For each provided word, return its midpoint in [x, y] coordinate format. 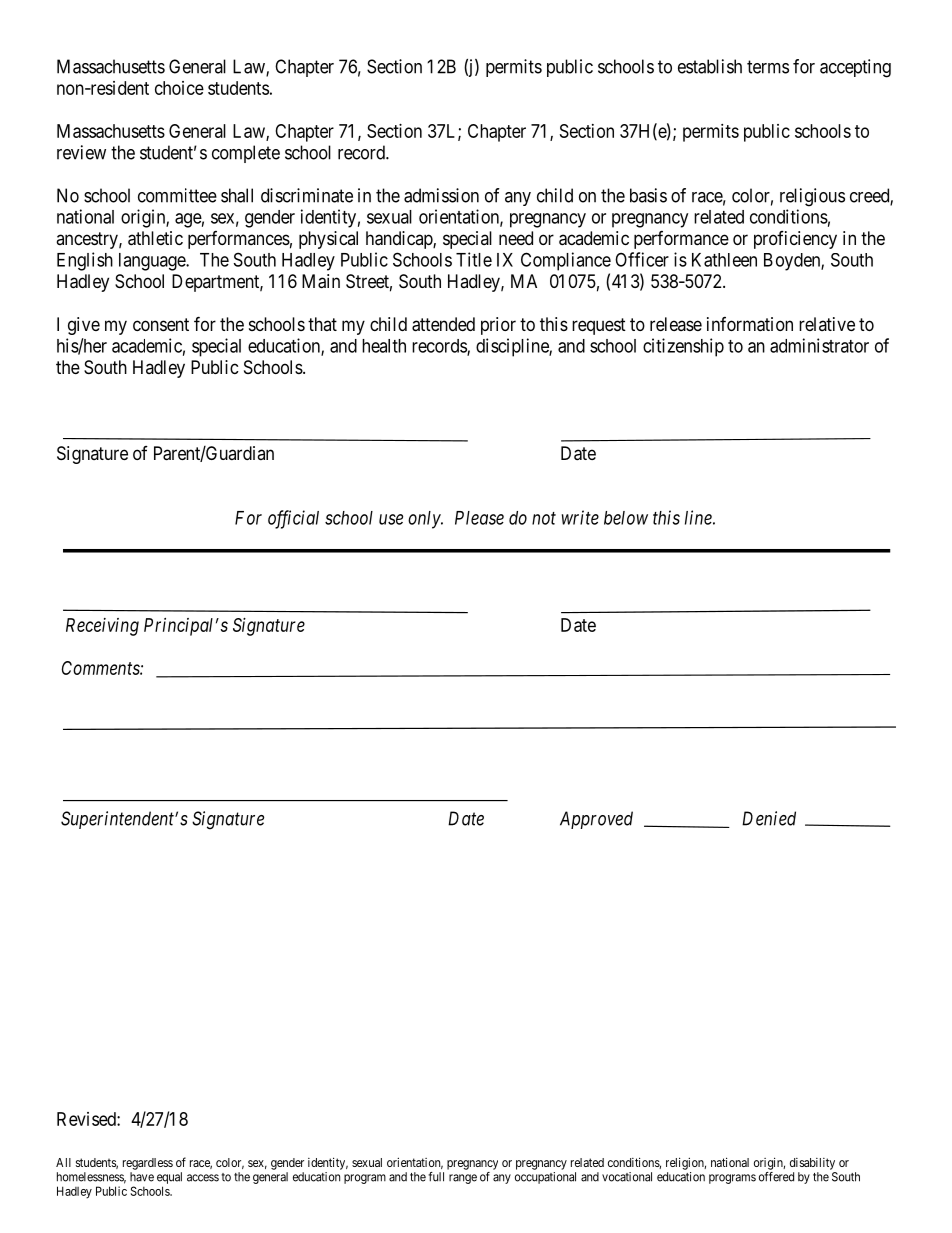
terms [768, 67]
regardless [148, 1164]
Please [479, 518]
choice [179, 88]
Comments [101, 668]
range [463, 1179]
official [293, 519]
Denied [769, 818]
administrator [819, 345]
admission [441, 195]
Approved [596, 820]
